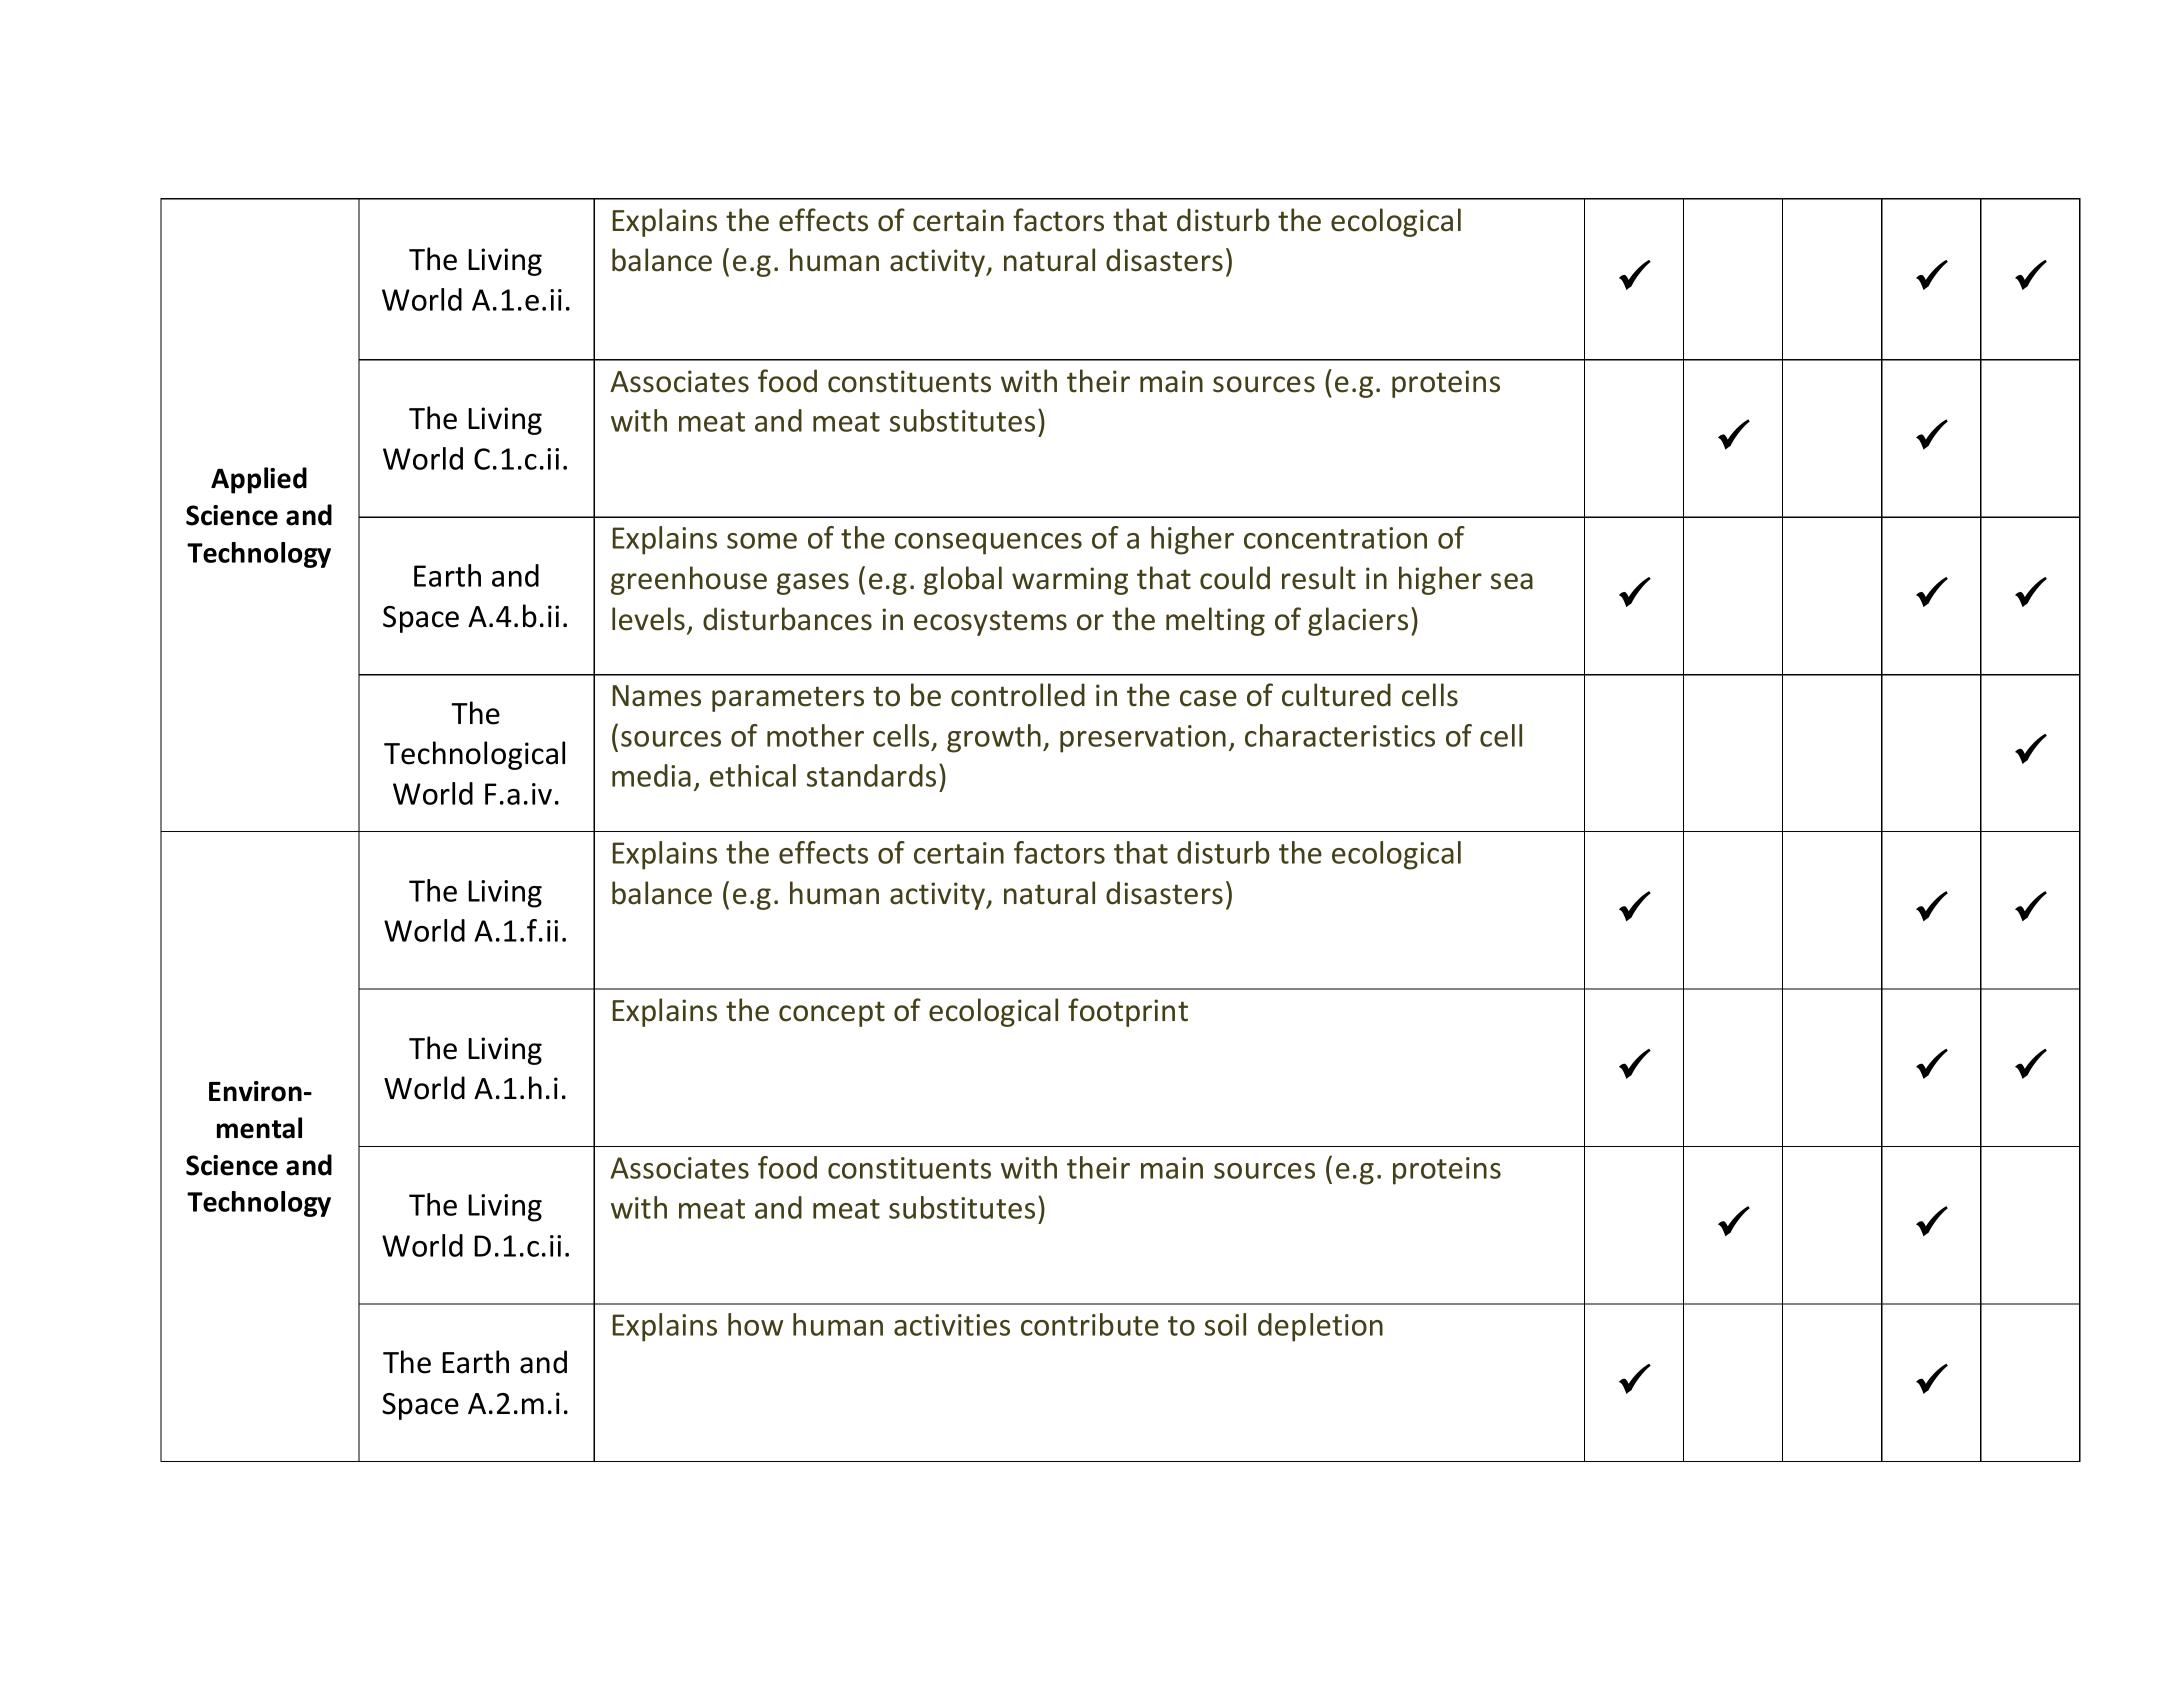 This screenshot has height=1683, width=2178. I want to click on concentration, so click(1335, 538).
